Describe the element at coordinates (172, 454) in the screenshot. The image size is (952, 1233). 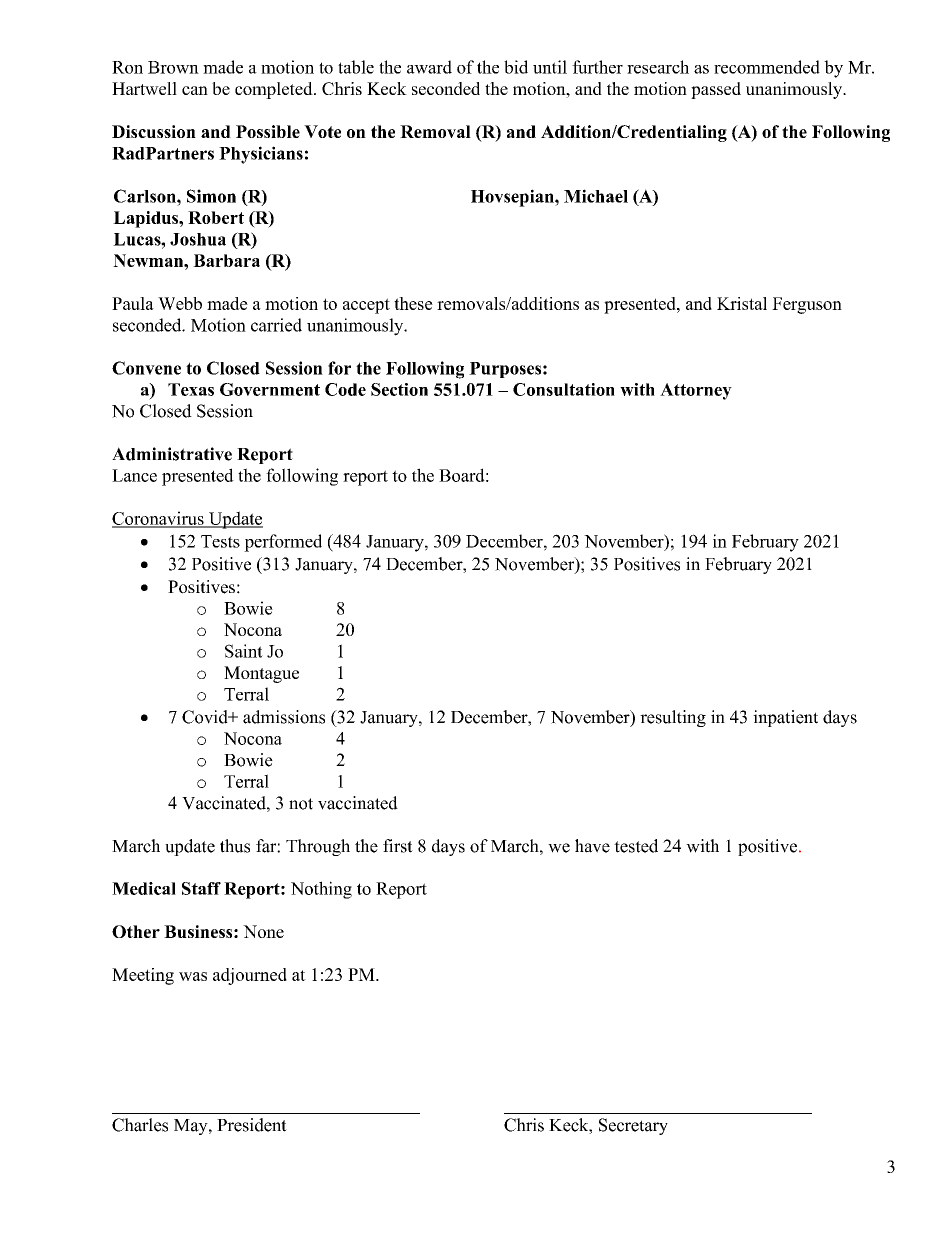
I see `Administrative` at that location.
